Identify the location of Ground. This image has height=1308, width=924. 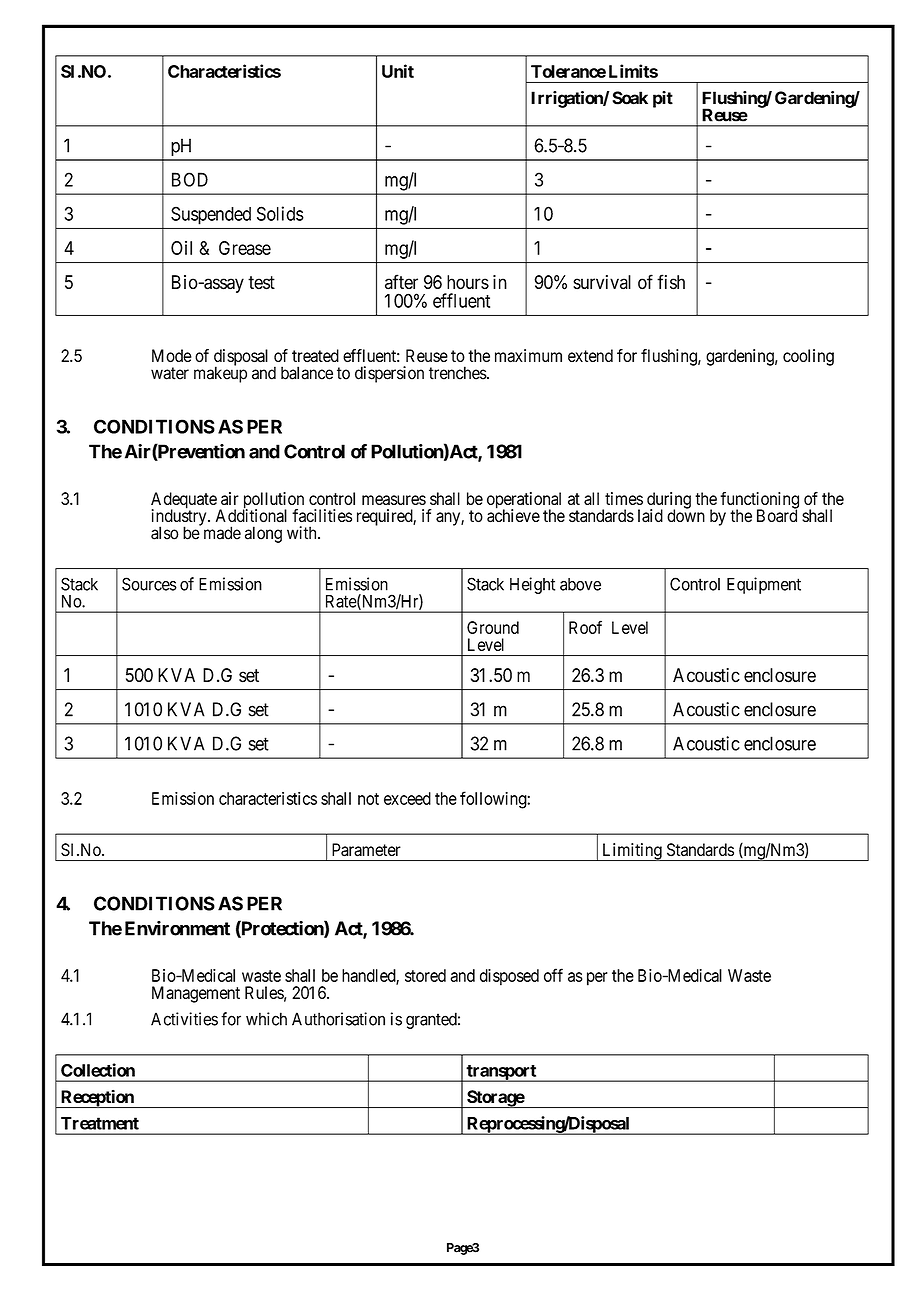
(493, 627).
